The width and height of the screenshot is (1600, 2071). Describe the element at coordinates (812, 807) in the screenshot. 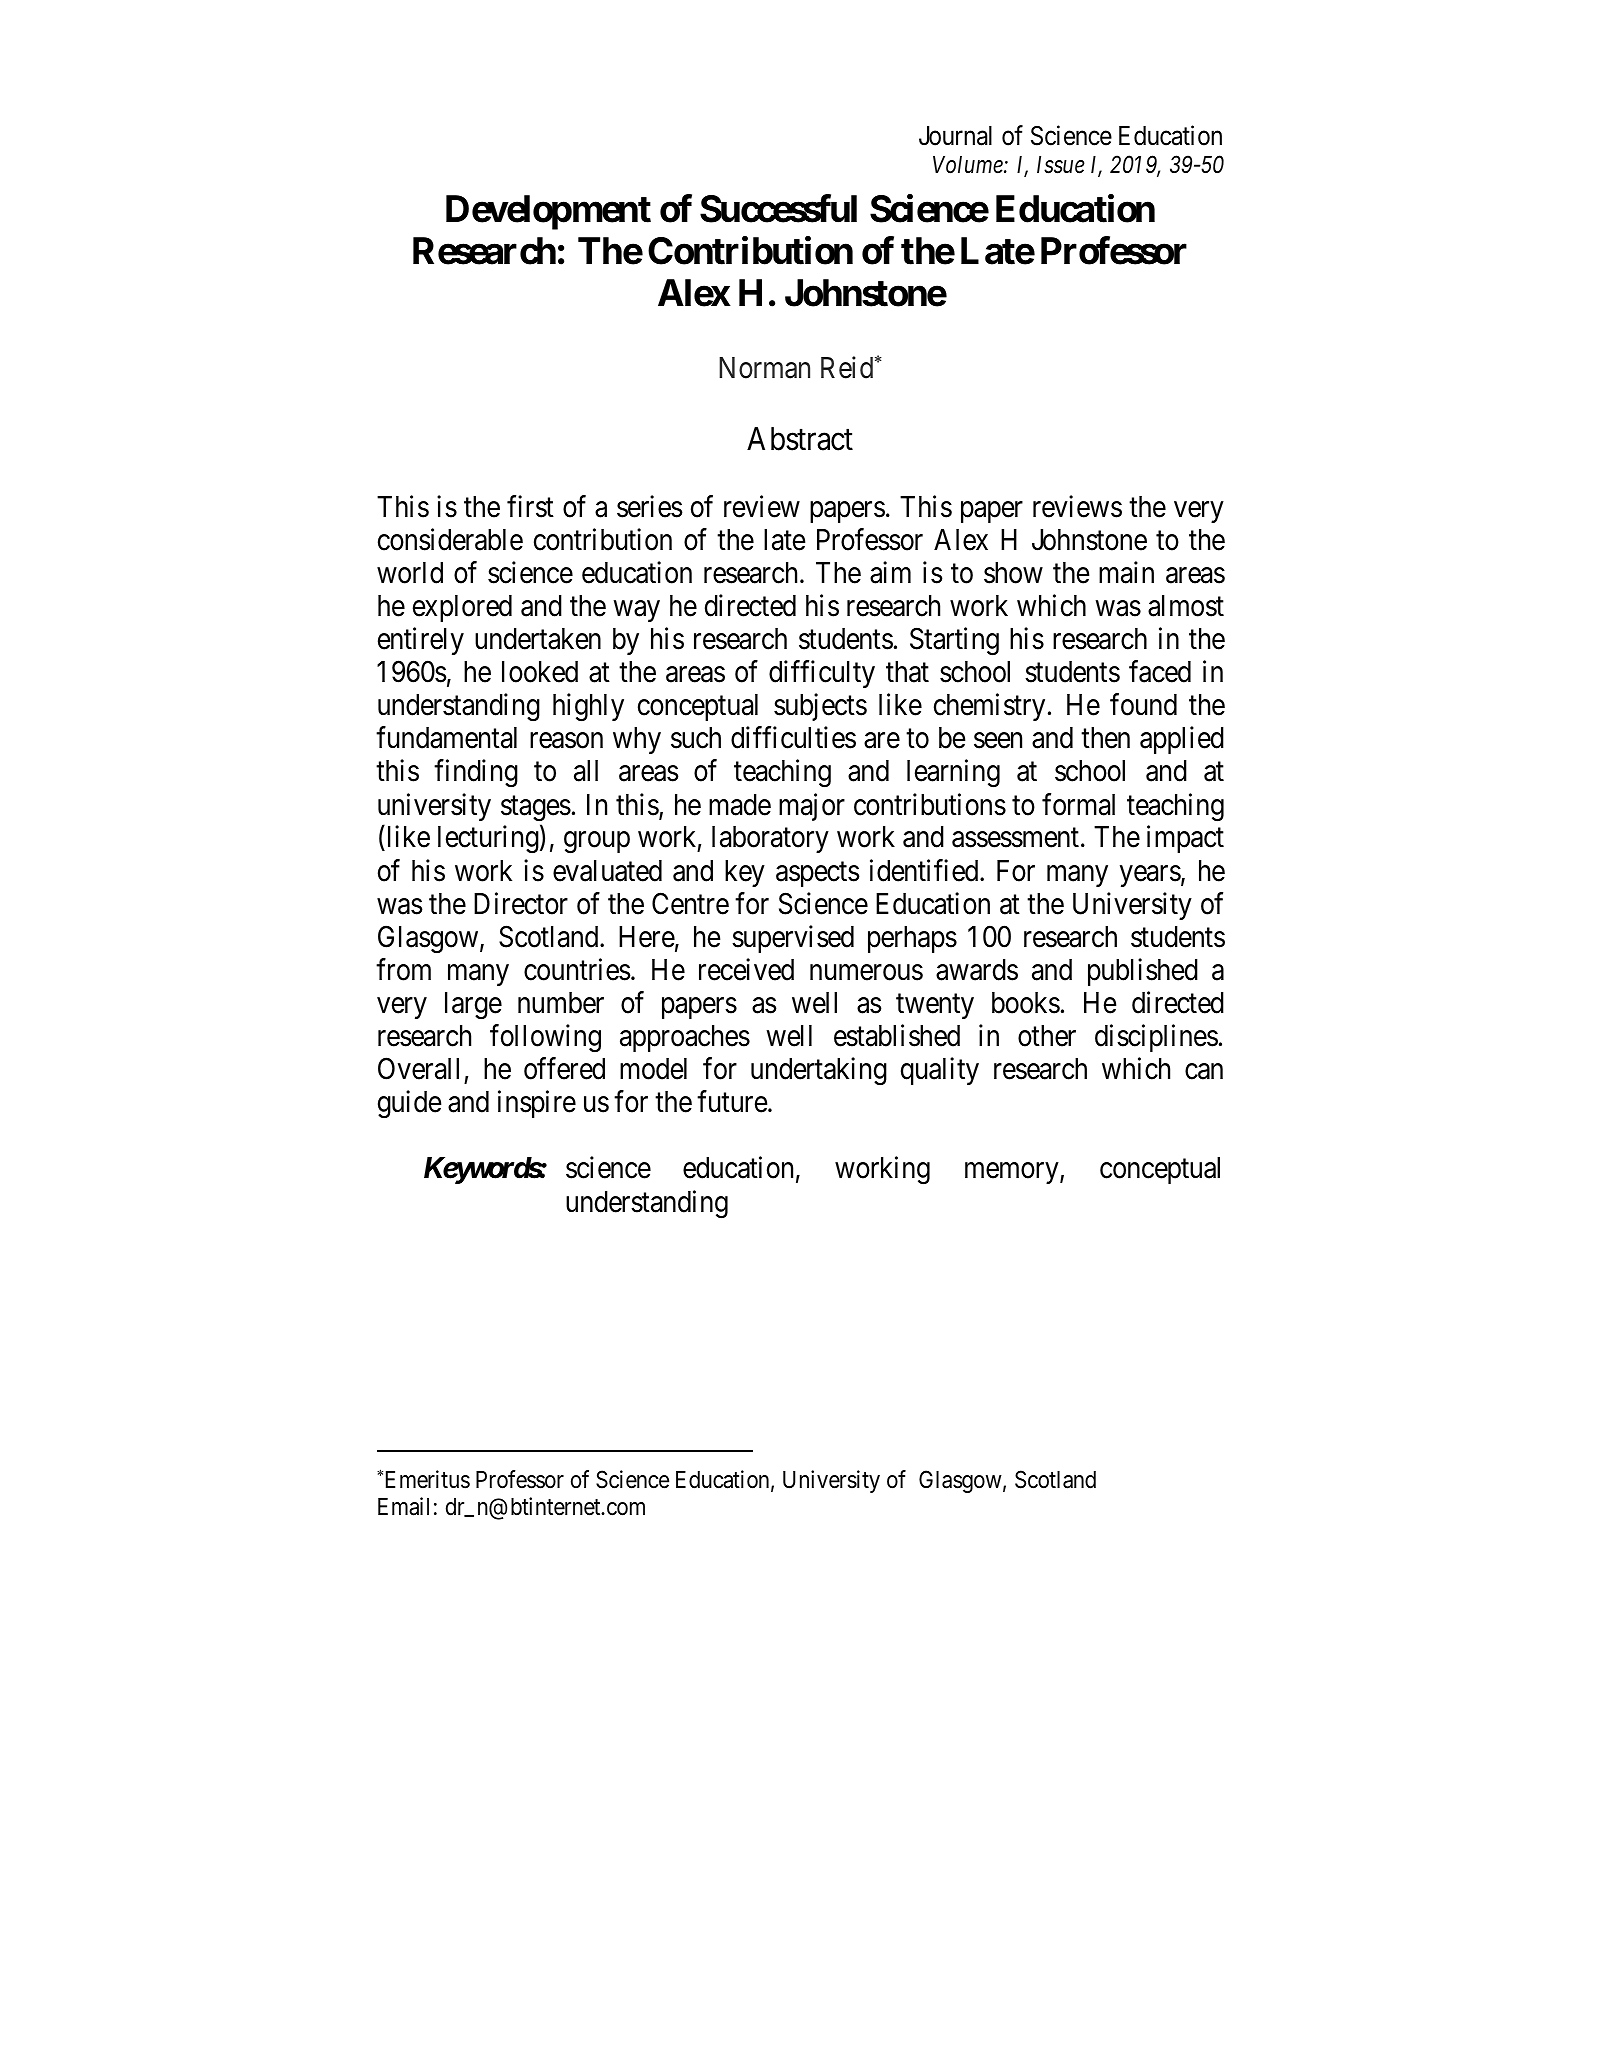

I see `major` at that location.
